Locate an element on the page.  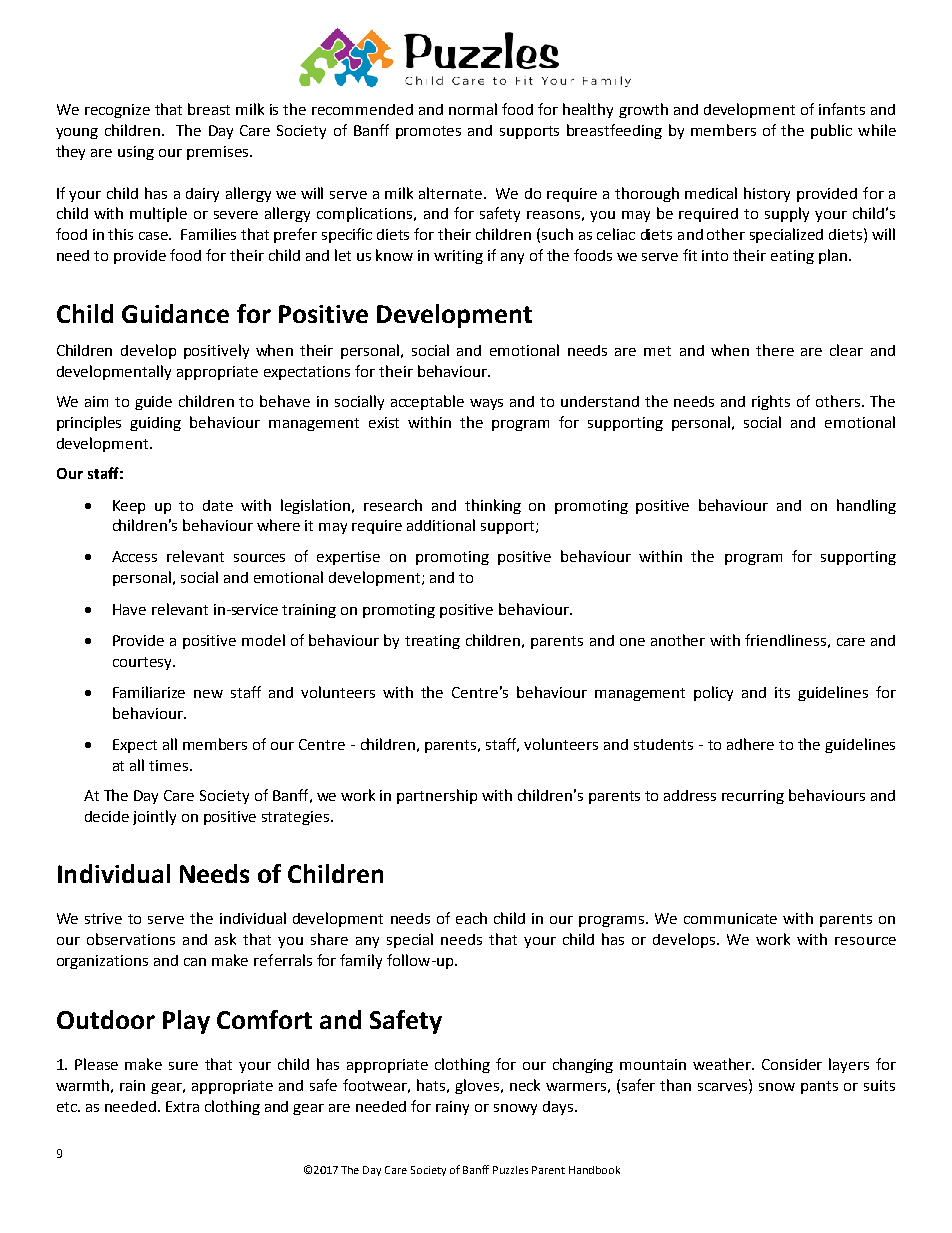
promotes is located at coordinates (428, 132).
